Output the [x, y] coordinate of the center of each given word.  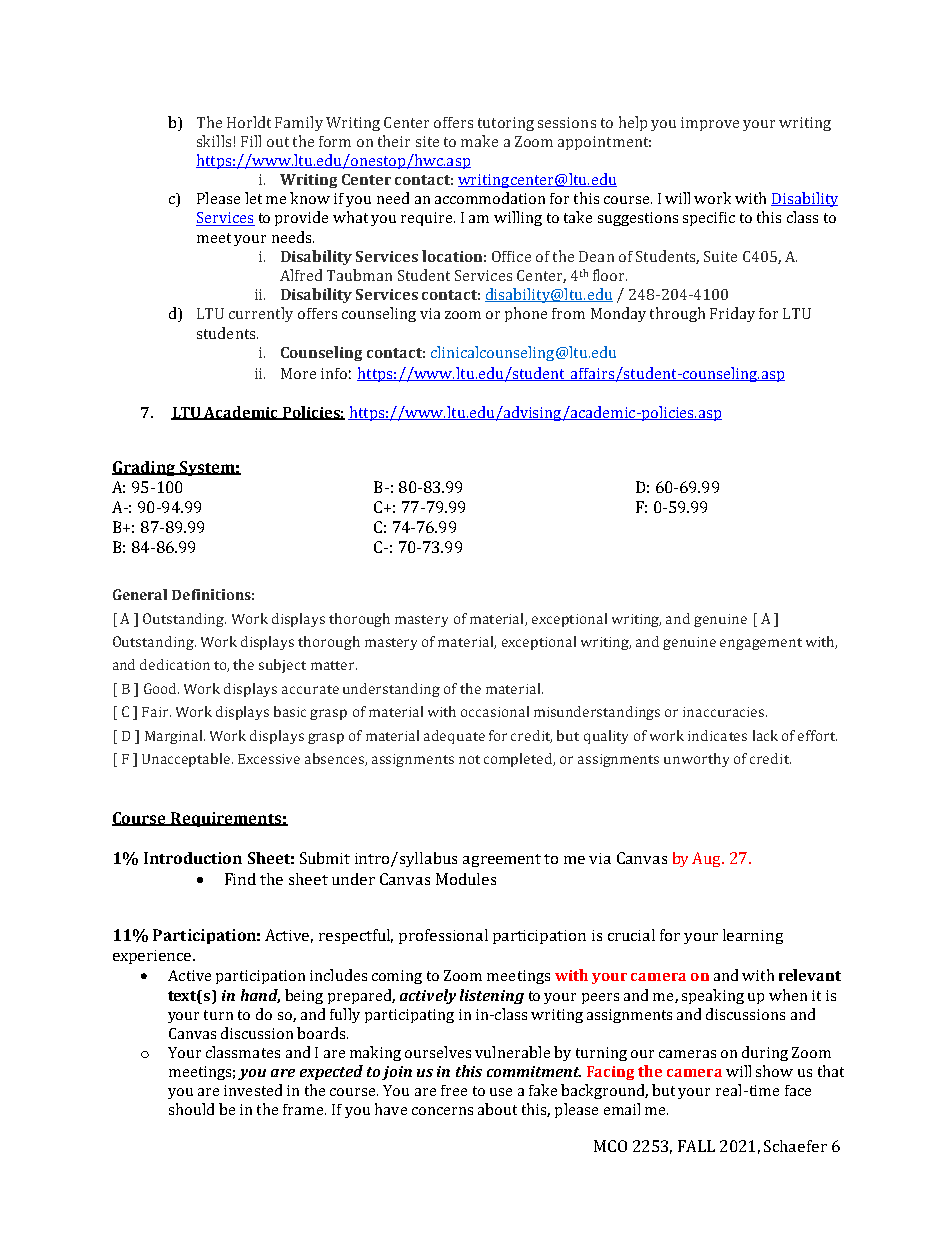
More [298, 373]
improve [710, 124]
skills [214, 141]
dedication [175, 664]
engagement [761, 644]
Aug [708, 859]
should [191, 1109]
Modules [466, 879]
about [497, 1109]
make [479, 141]
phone [526, 314]
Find [240, 879]
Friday [732, 314]
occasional [495, 711]
